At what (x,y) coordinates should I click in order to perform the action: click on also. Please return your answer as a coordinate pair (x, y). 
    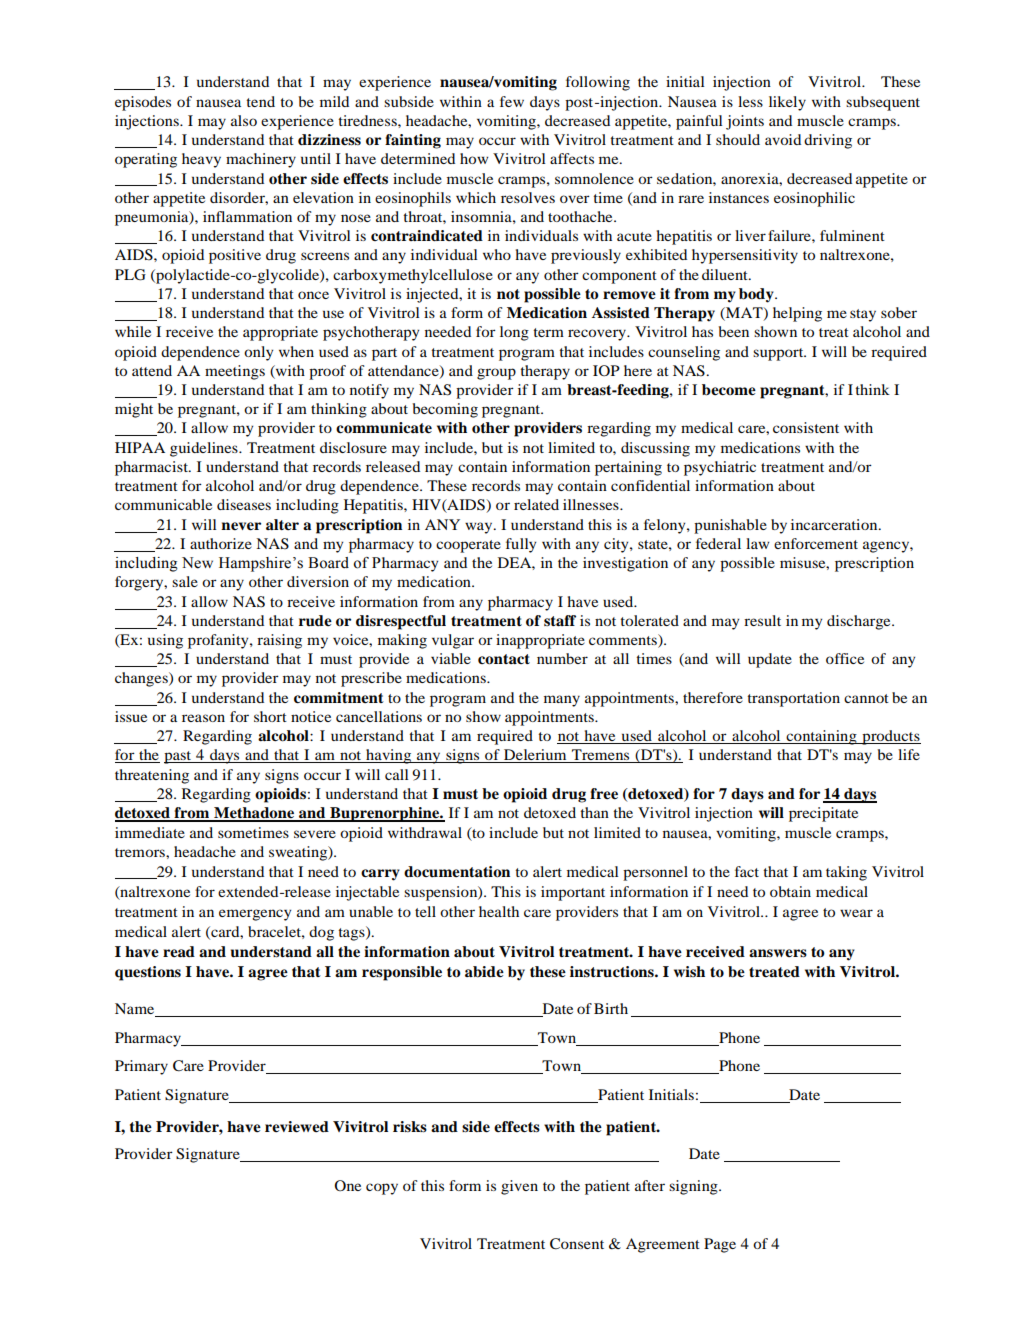
    Looking at the image, I should click on (244, 120).
